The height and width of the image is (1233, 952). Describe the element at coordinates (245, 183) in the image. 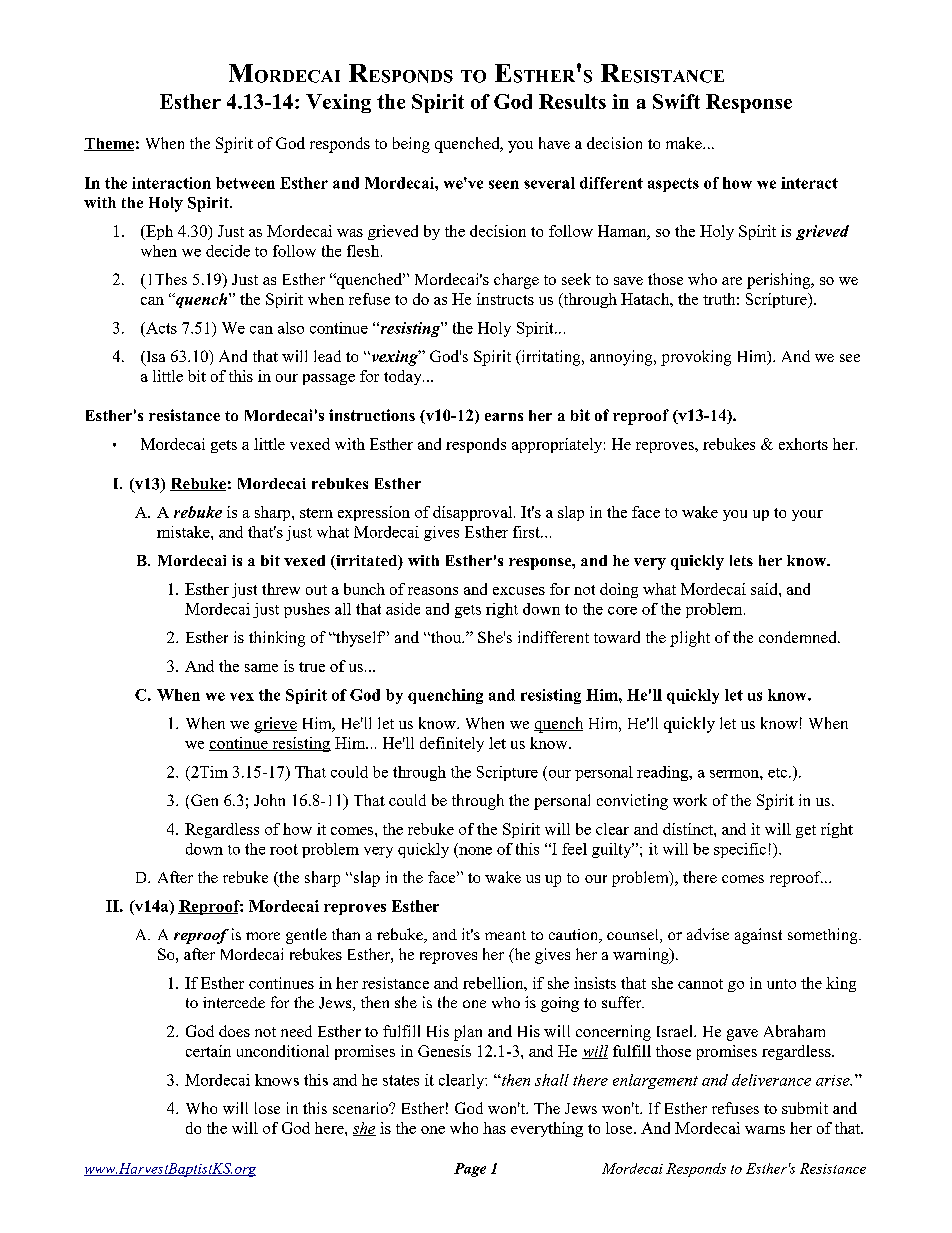

I see `between` at that location.
